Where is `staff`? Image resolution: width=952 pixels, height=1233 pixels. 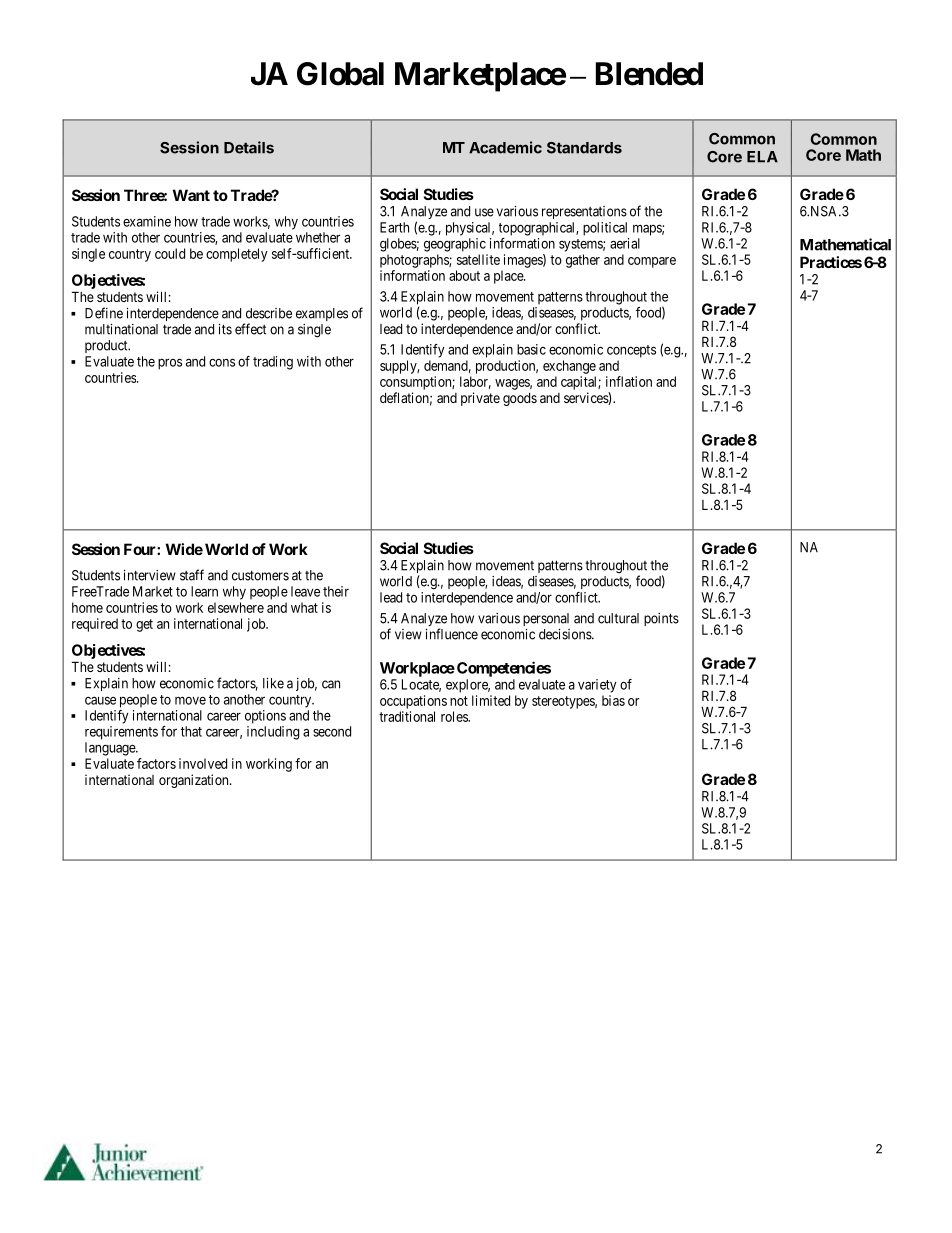 staff is located at coordinates (192, 575).
